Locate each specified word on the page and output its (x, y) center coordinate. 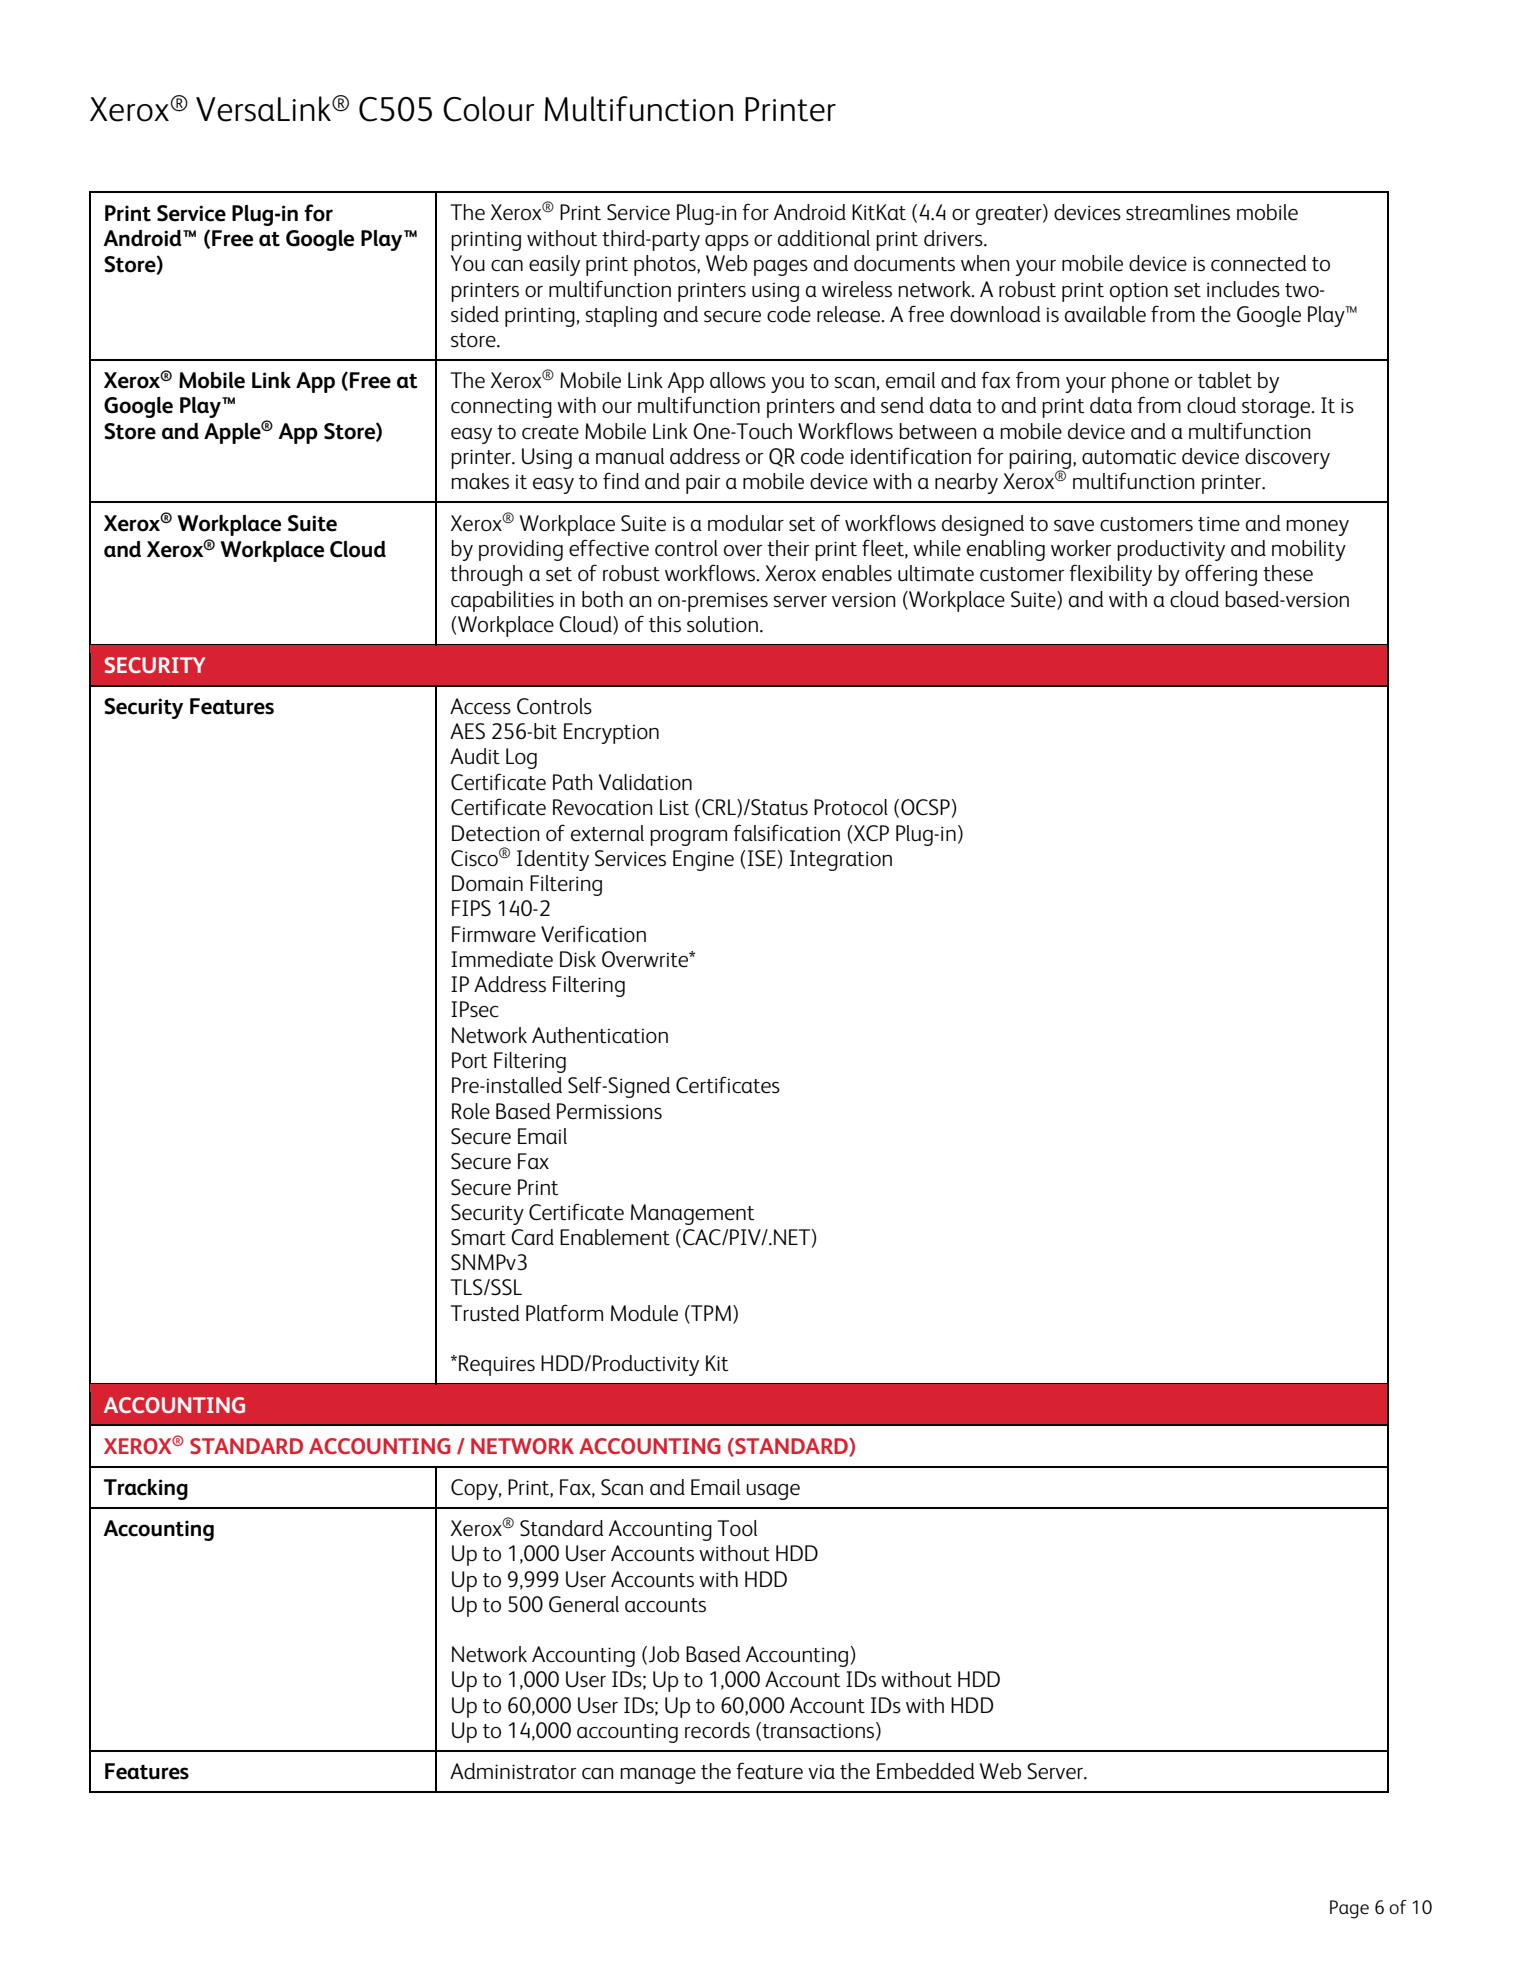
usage (773, 1492)
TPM (710, 1314)
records (717, 1730)
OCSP (925, 807)
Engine (703, 860)
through (486, 575)
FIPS (471, 908)
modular (746, 523)
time (1219, 524)
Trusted (485, 1313)
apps (727, 243)
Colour (488, 109)
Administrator (513, 1771)
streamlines (1178, 212)
